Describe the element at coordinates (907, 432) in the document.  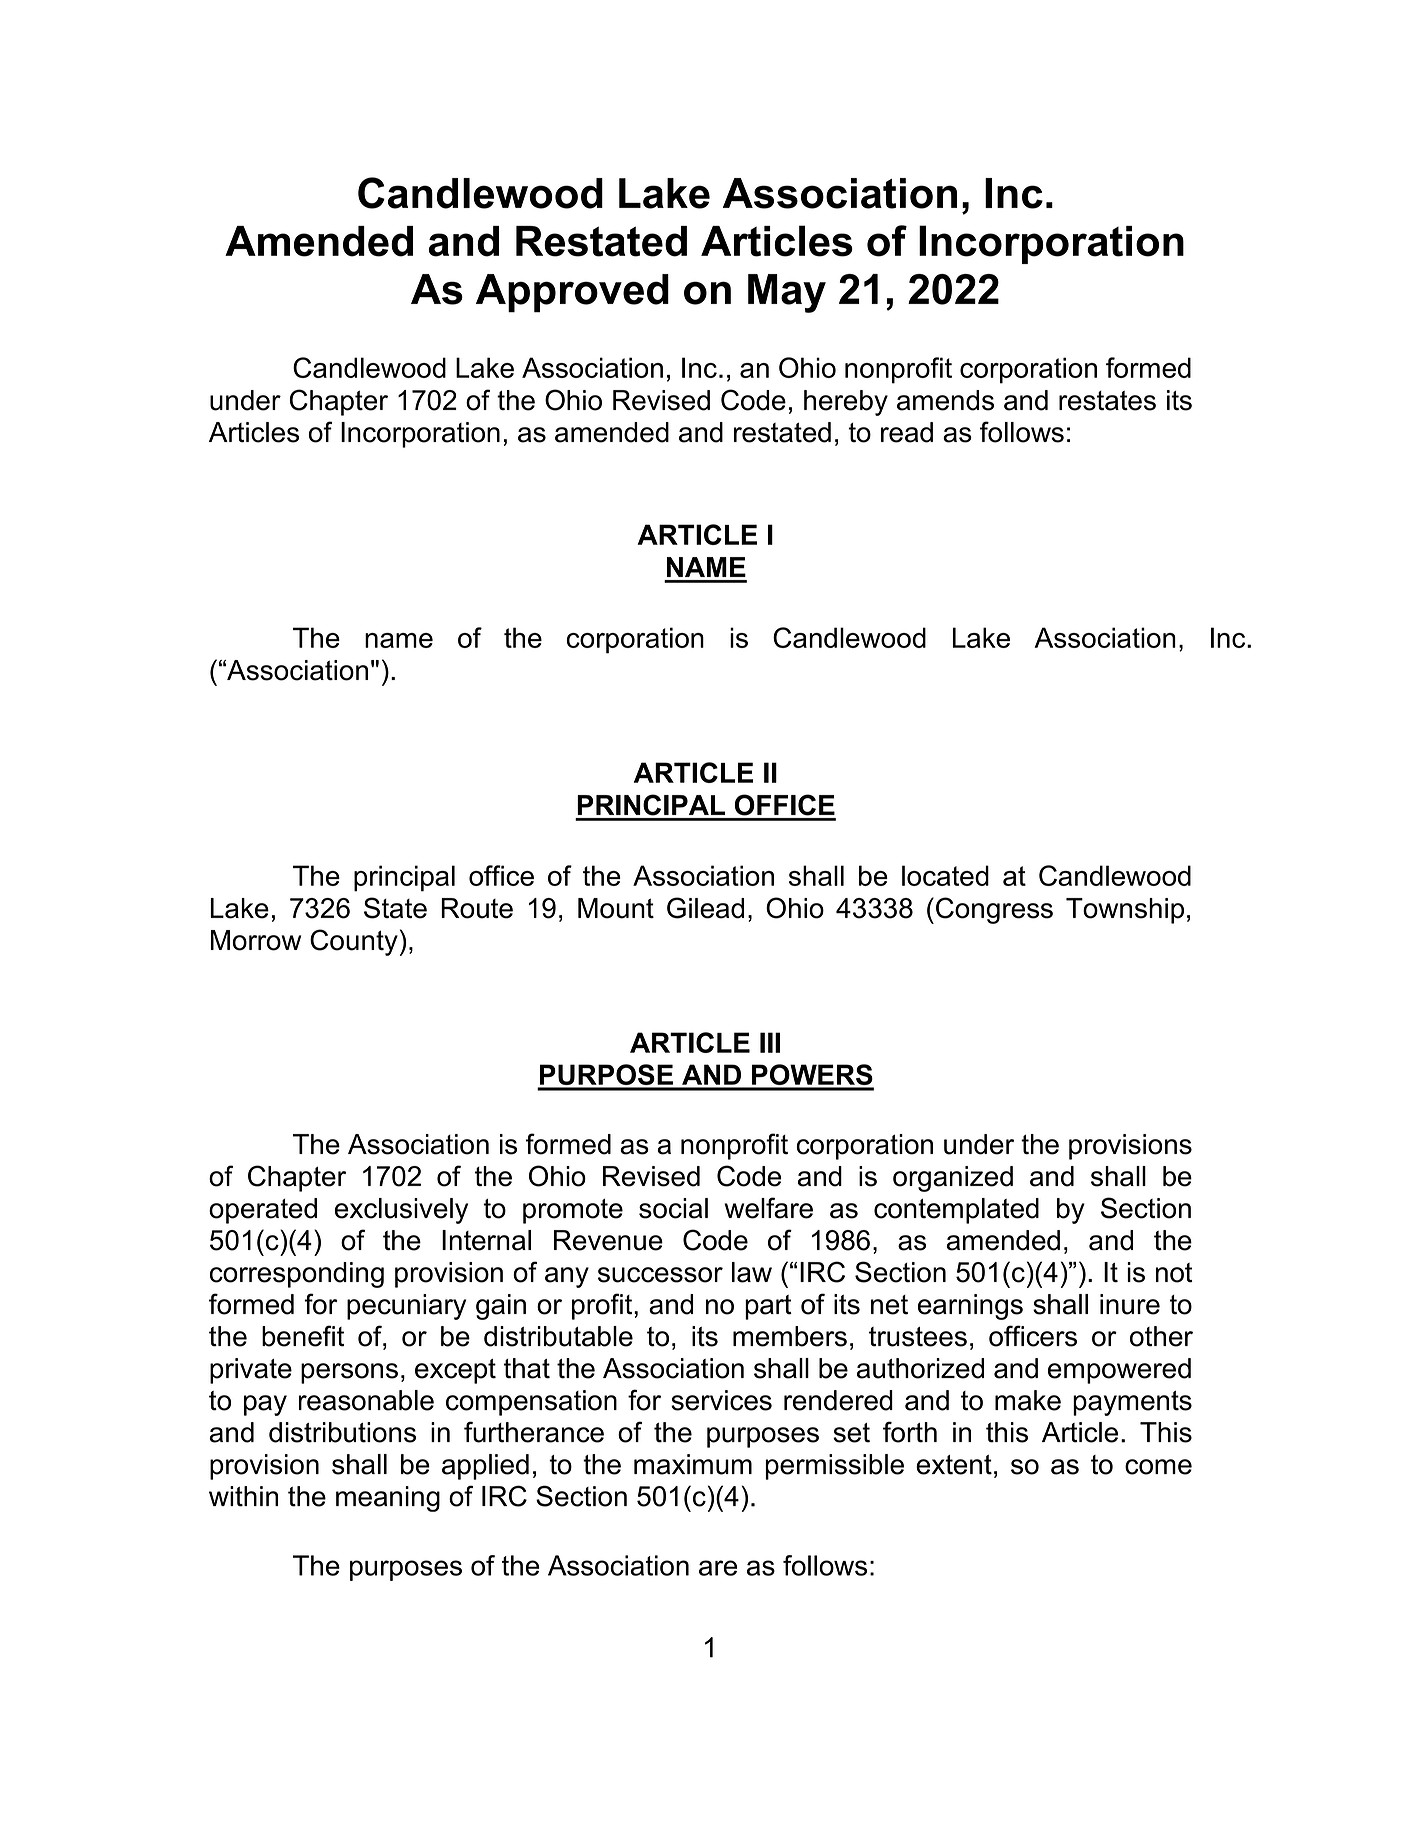
I see `read` at that location.
